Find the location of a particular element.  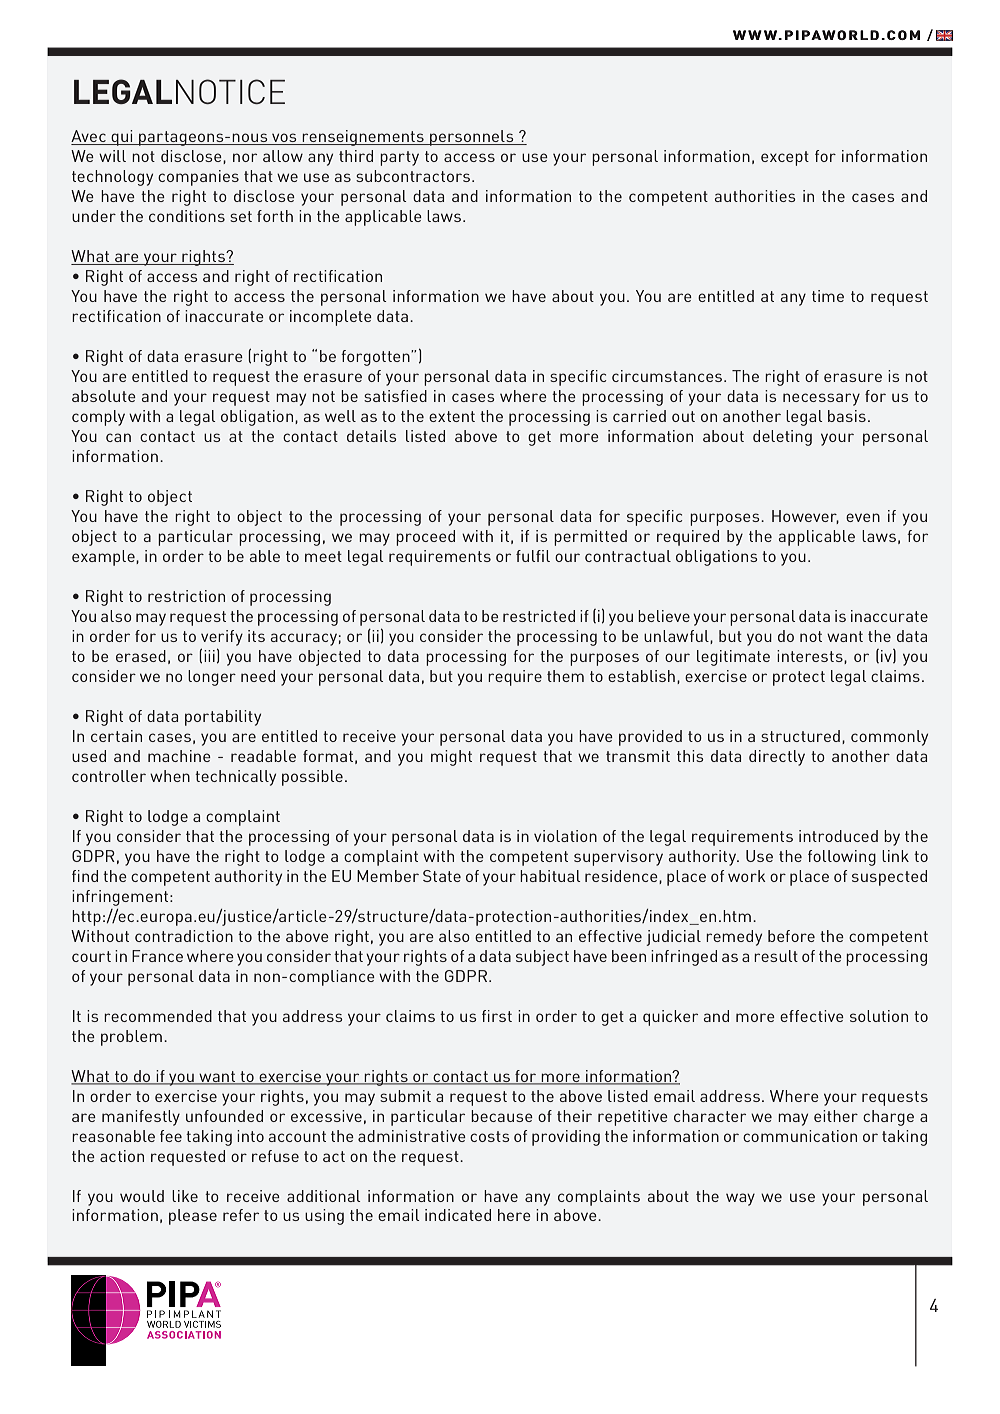

them is located at coordinates (565, 676).
